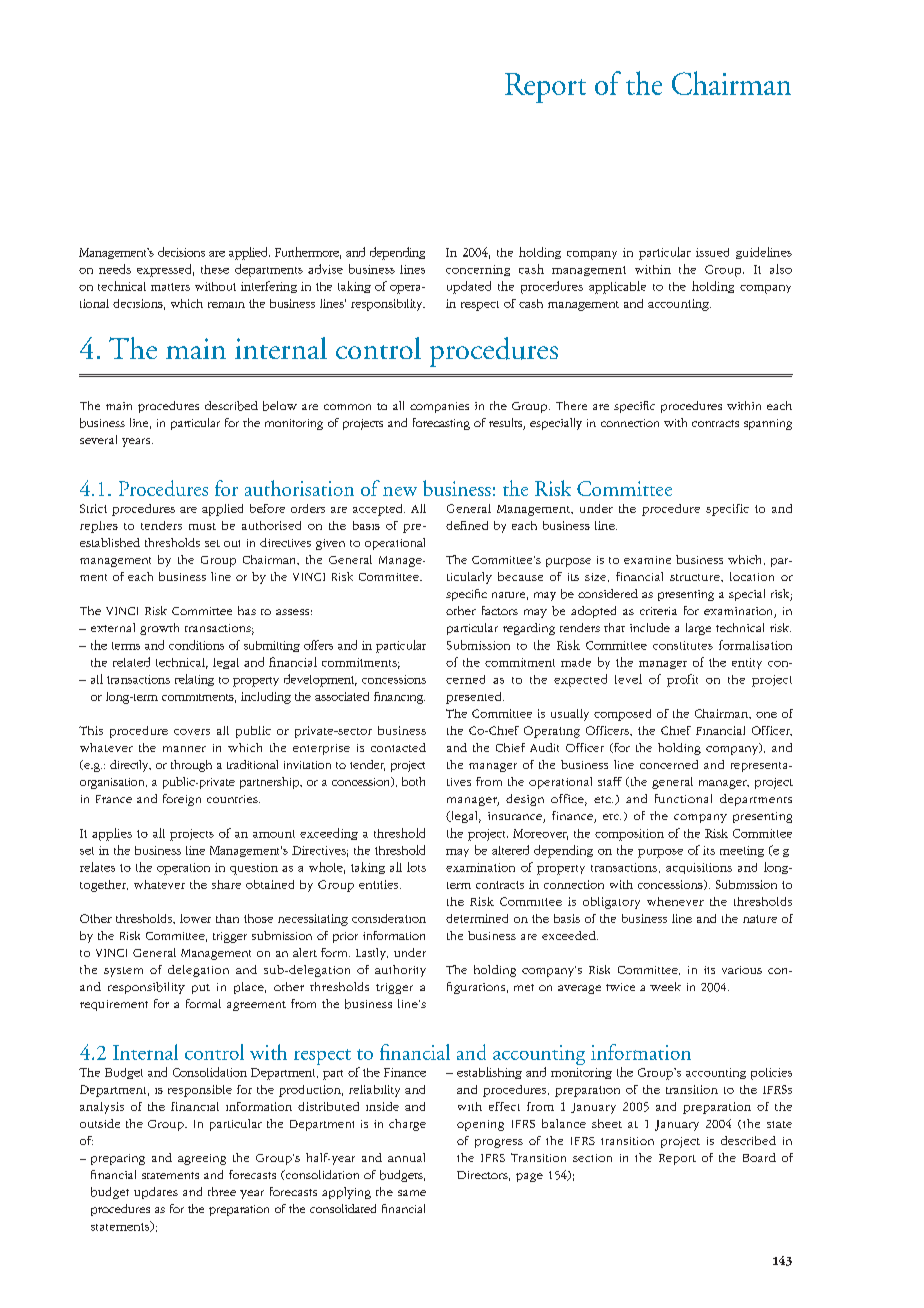 This screenshot has width=924, height=1308. What do you see at coordinates (156, 1193) in the screenshot?
I see `updates` at bounding box center [156, 1193].
